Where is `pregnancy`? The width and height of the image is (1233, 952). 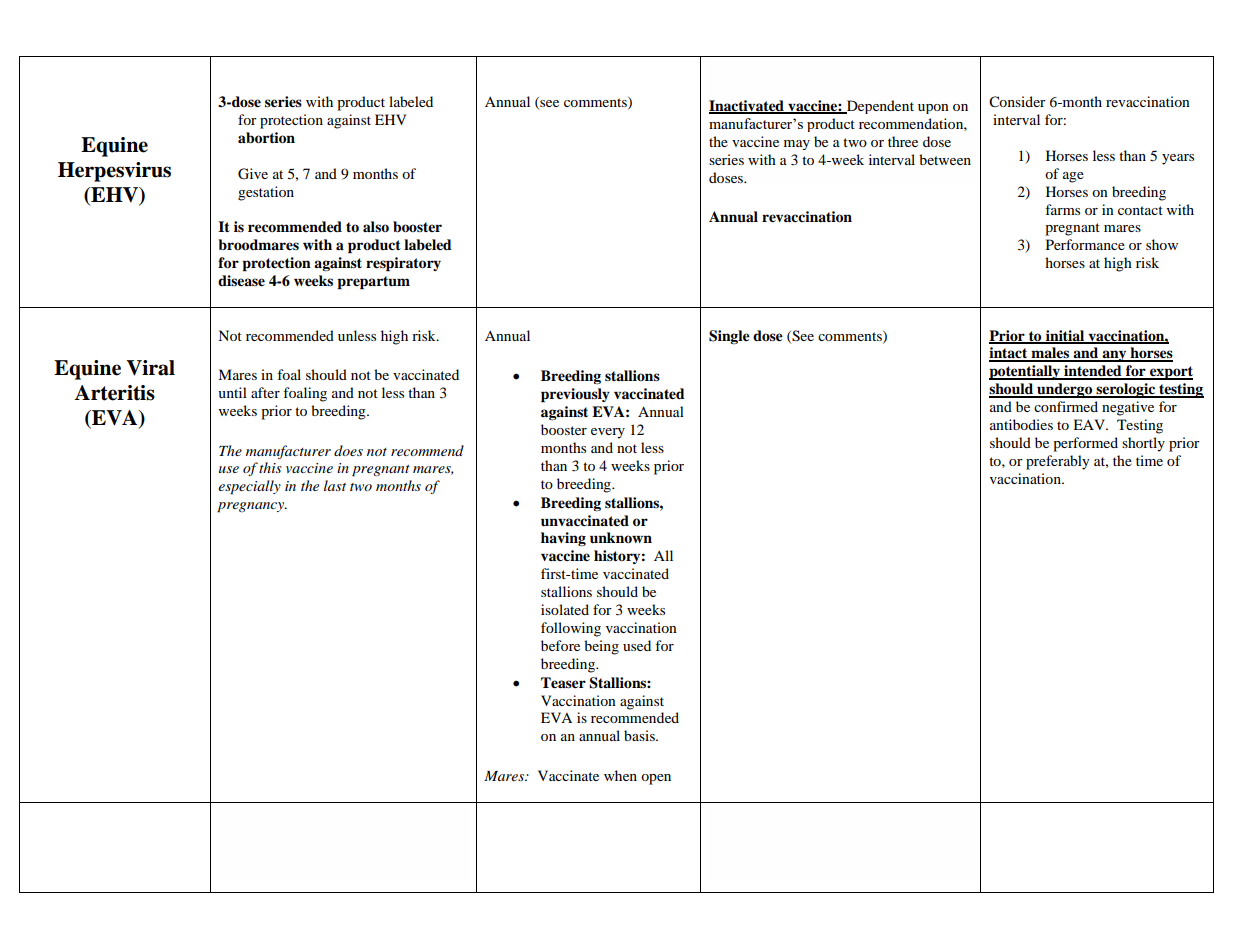 pregnancy is located at coordinates (252, 507).
